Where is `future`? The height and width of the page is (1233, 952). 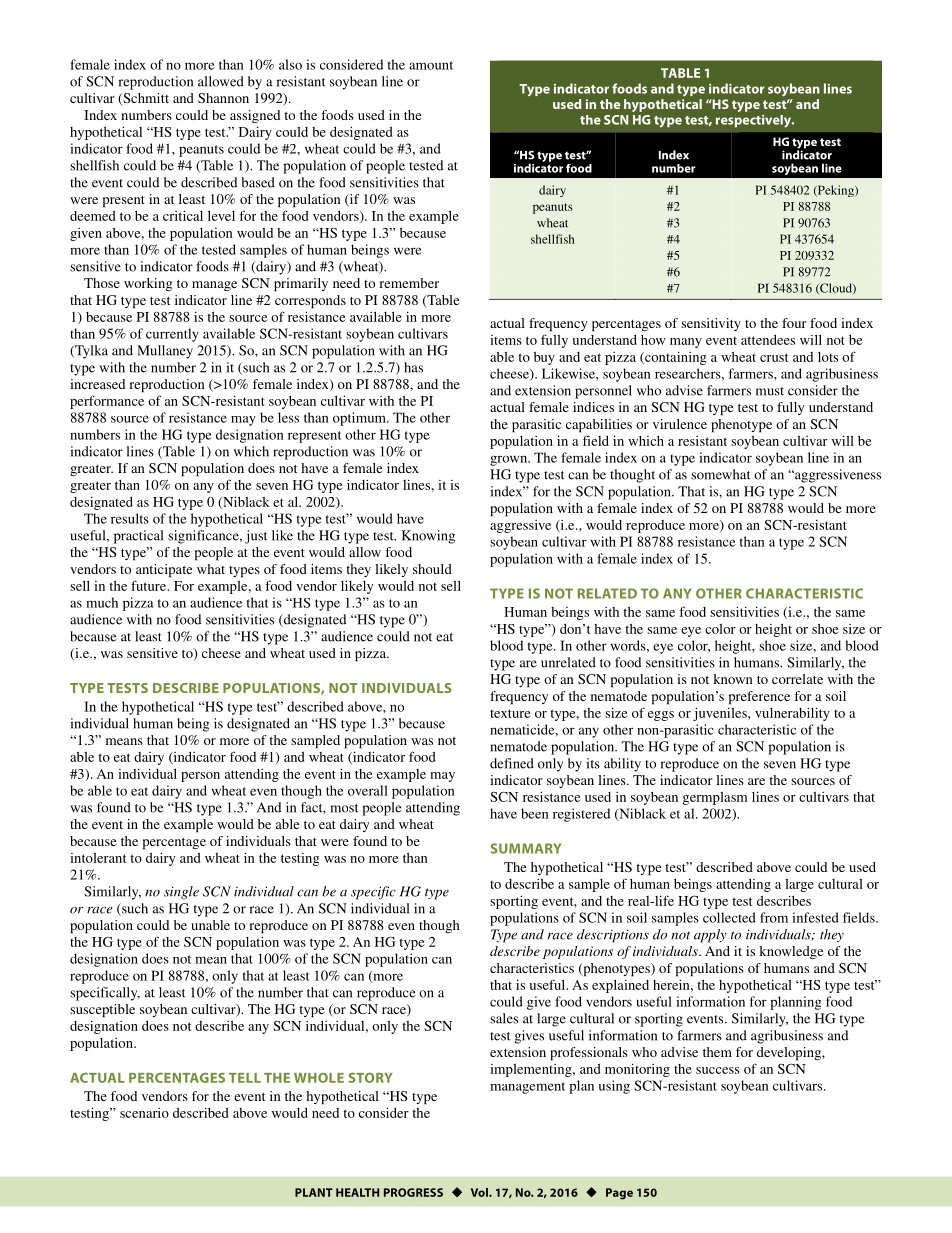 future is located at coordinates (150, 585).
